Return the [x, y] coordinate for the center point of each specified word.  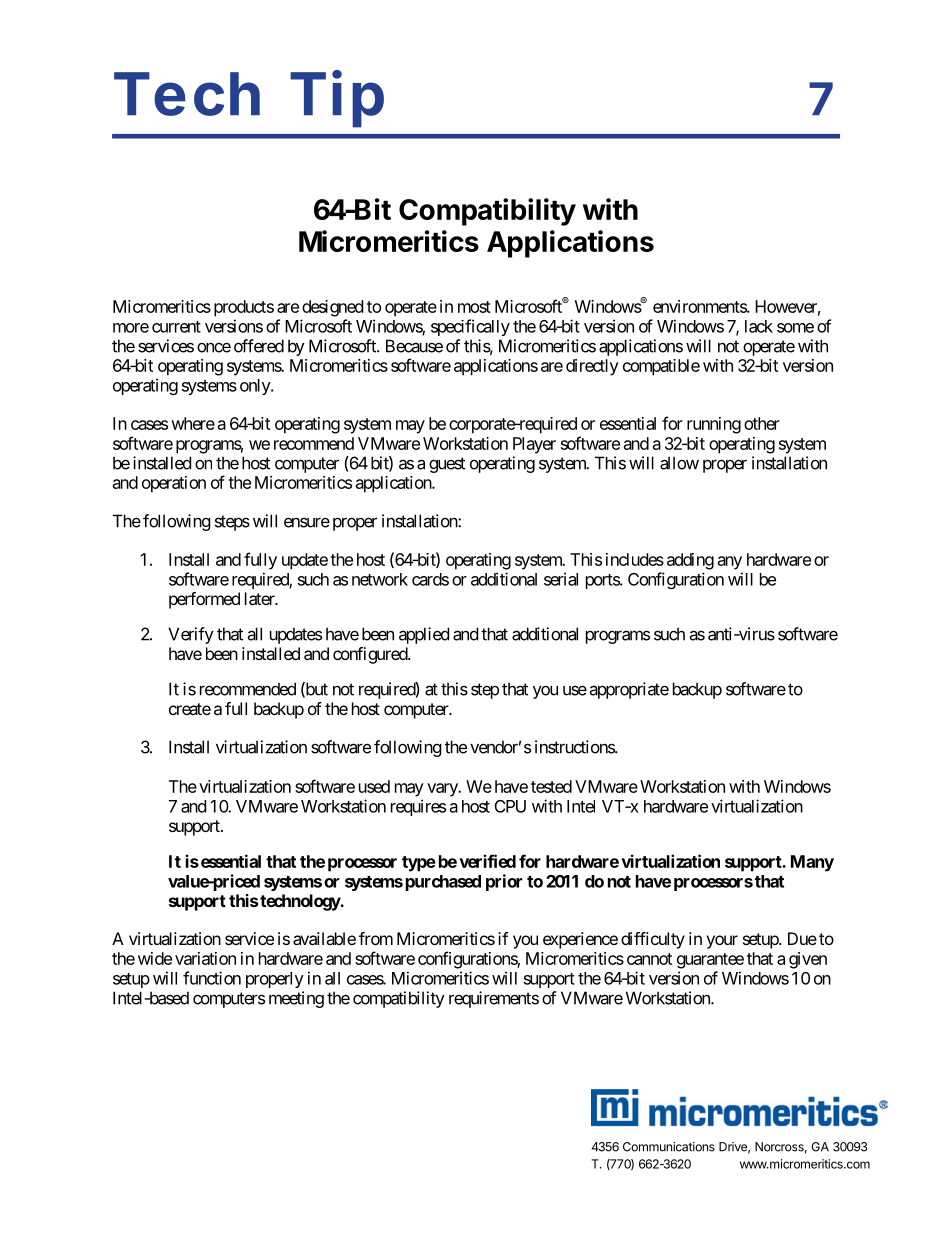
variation [205, 958]
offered [259, 346]
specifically [470, 327]
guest [447, 465]
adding [690, 561]
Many [812, 863]
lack [759, 326]
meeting [296, 999]
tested [551, 786]
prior [504, 882]
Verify [191, 635]
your [722, 942]
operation [174, 484]
